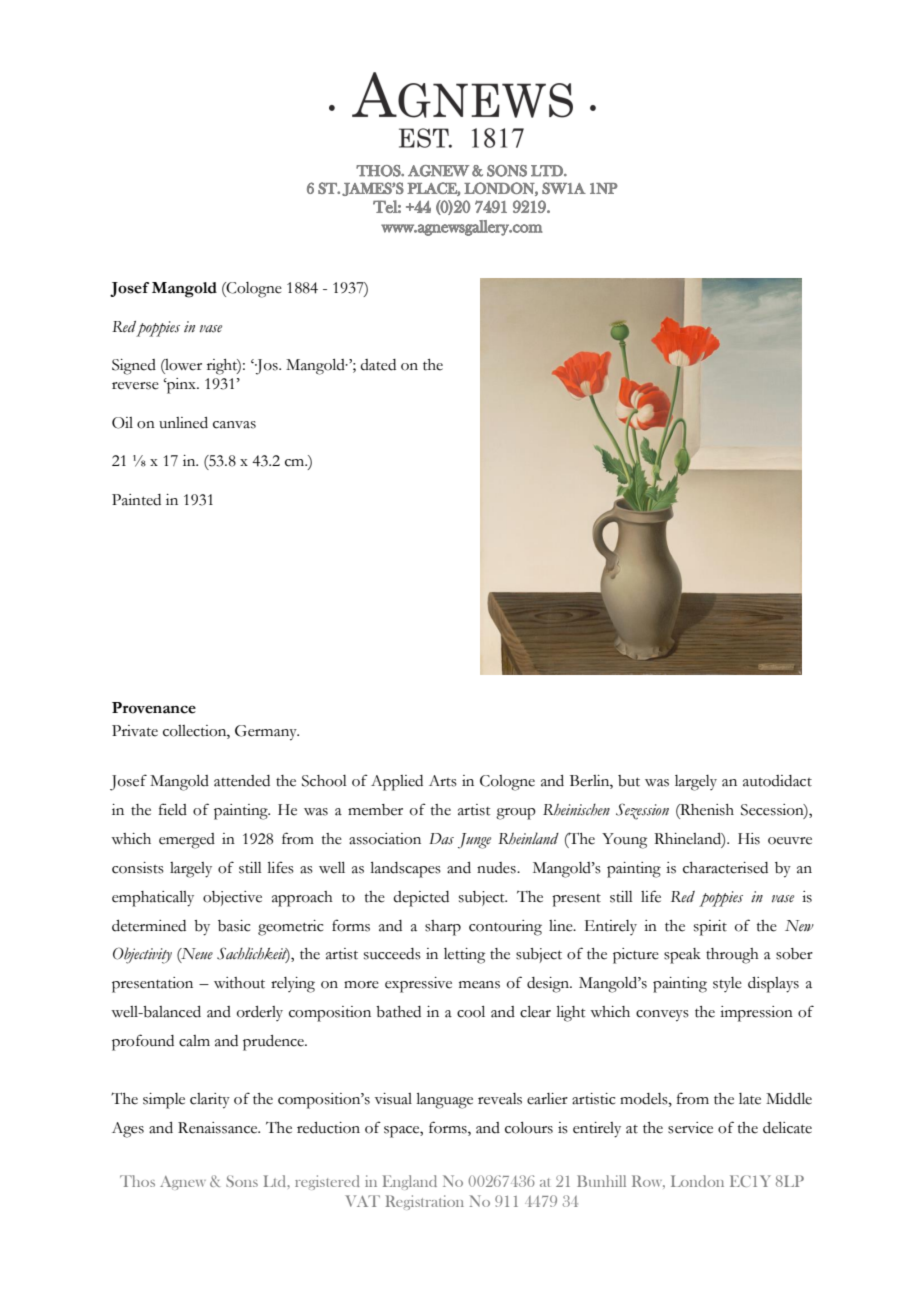 This document has height=1308, width=924. I want to click on Renaissance, so click(219, 1128).
